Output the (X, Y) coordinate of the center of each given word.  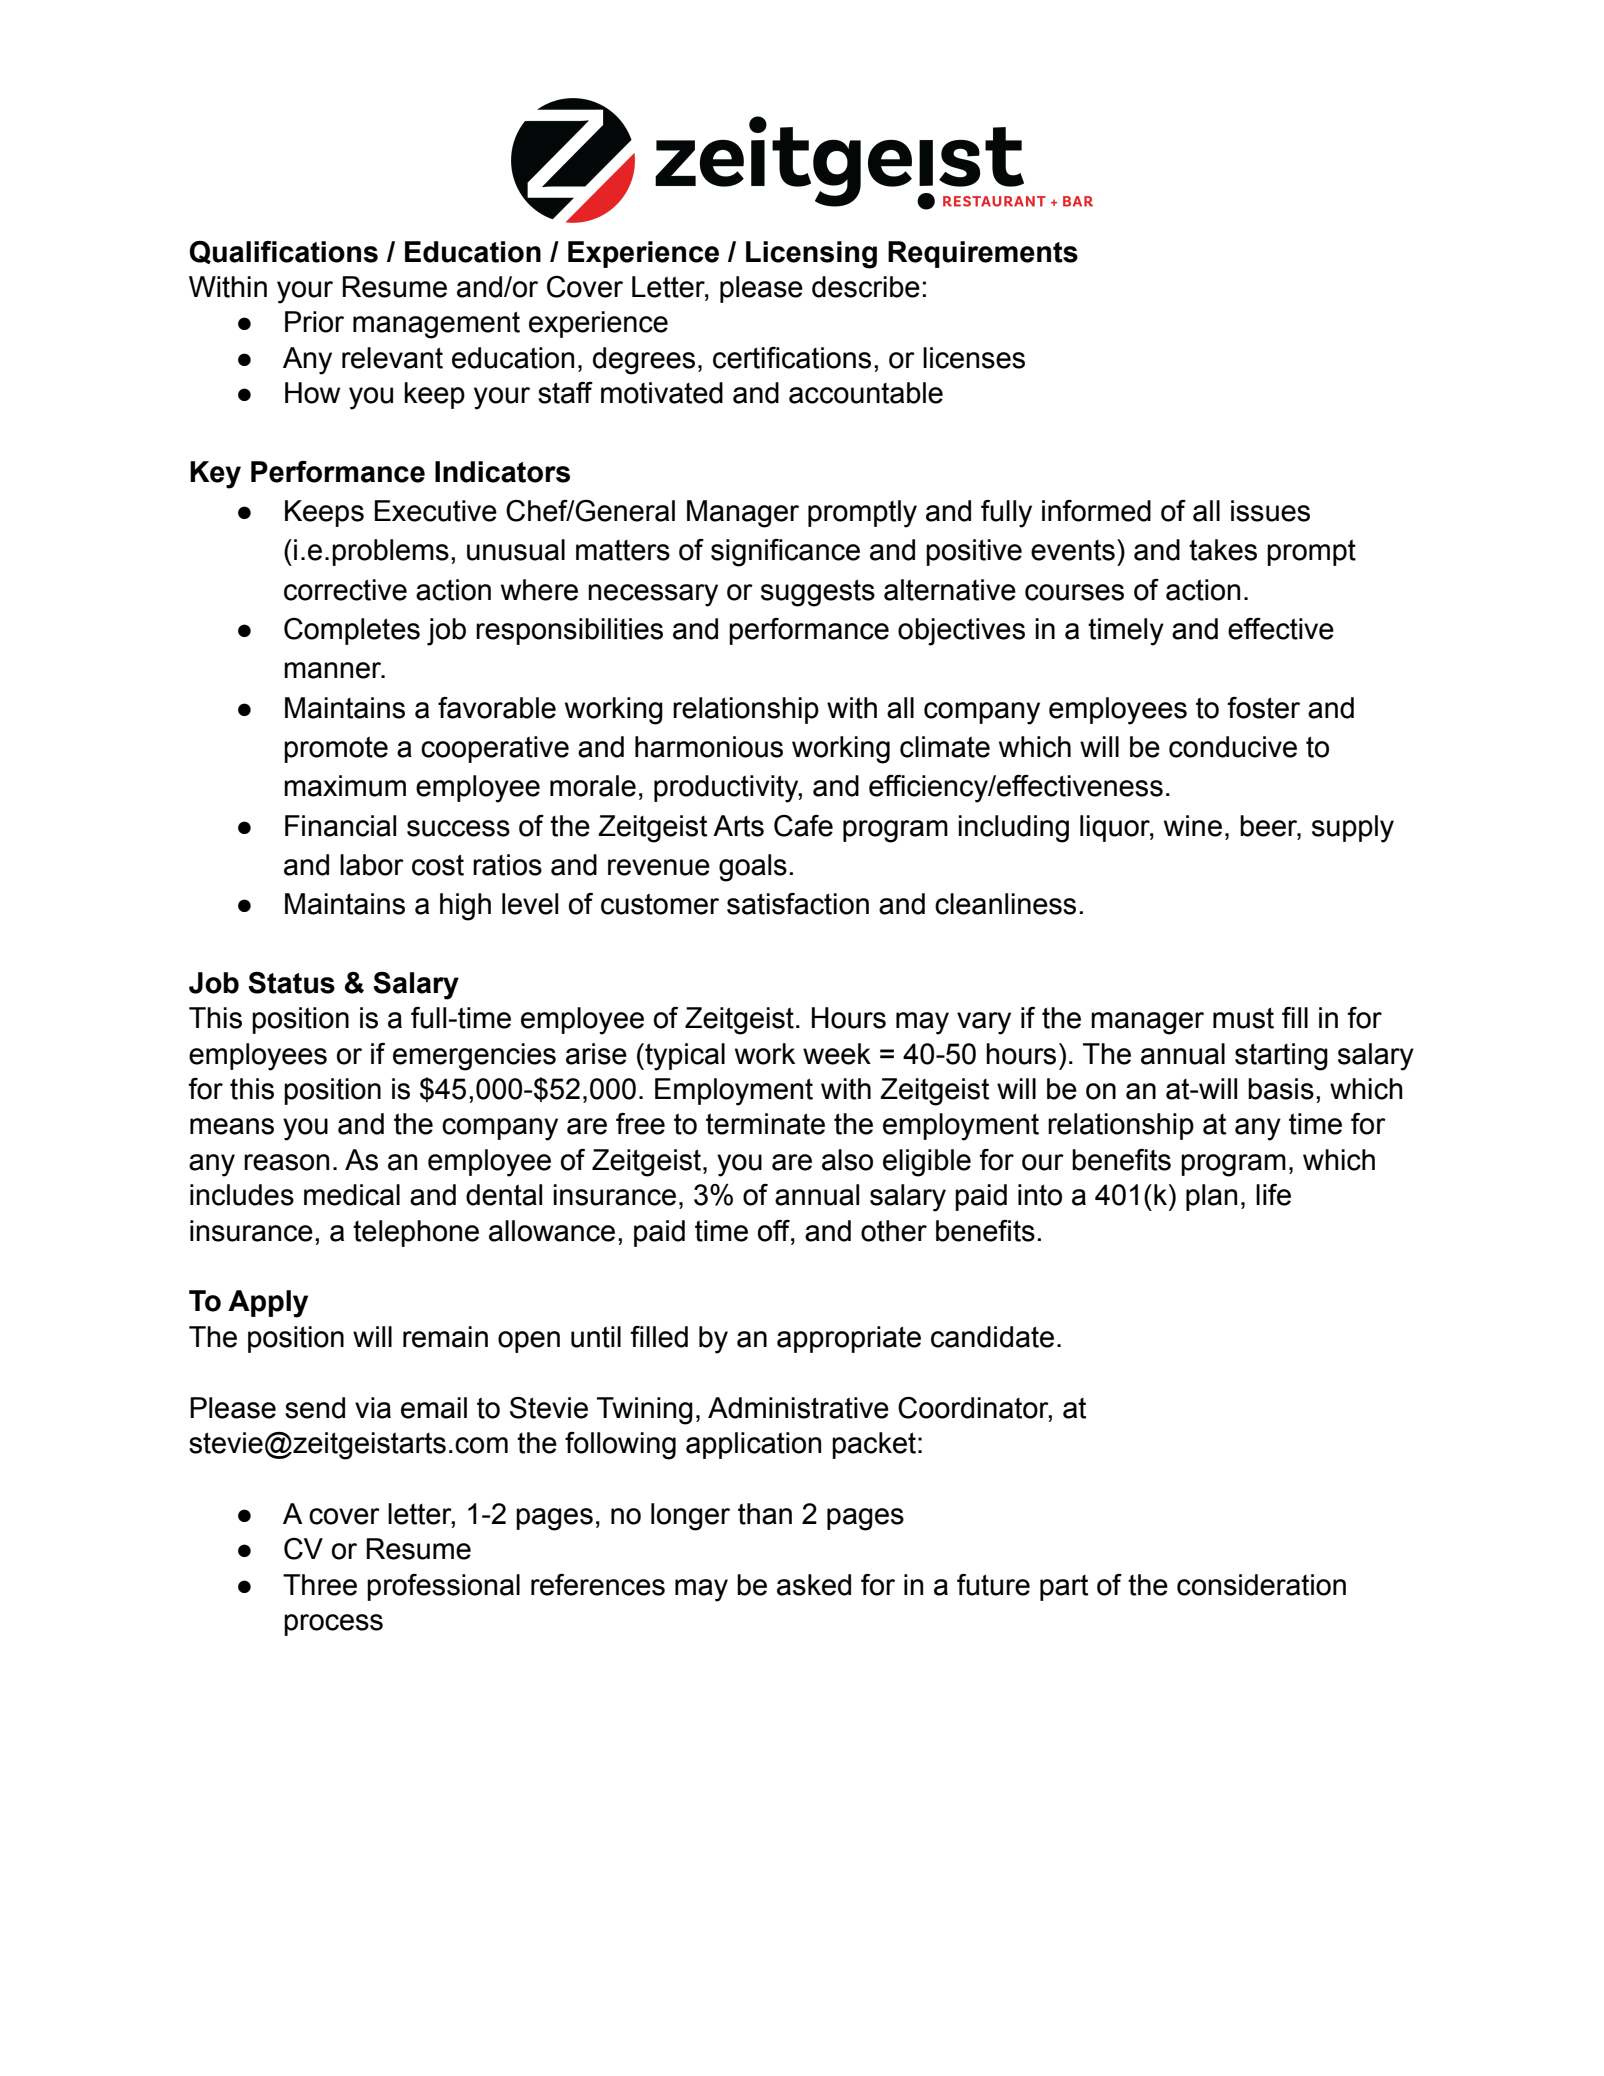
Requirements (983, 254)
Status (291, 983)
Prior (314, 322)
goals (753, 868)
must (1243, 1018)
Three (320, 1585)
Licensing (811, 255)
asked (814, 1585)
